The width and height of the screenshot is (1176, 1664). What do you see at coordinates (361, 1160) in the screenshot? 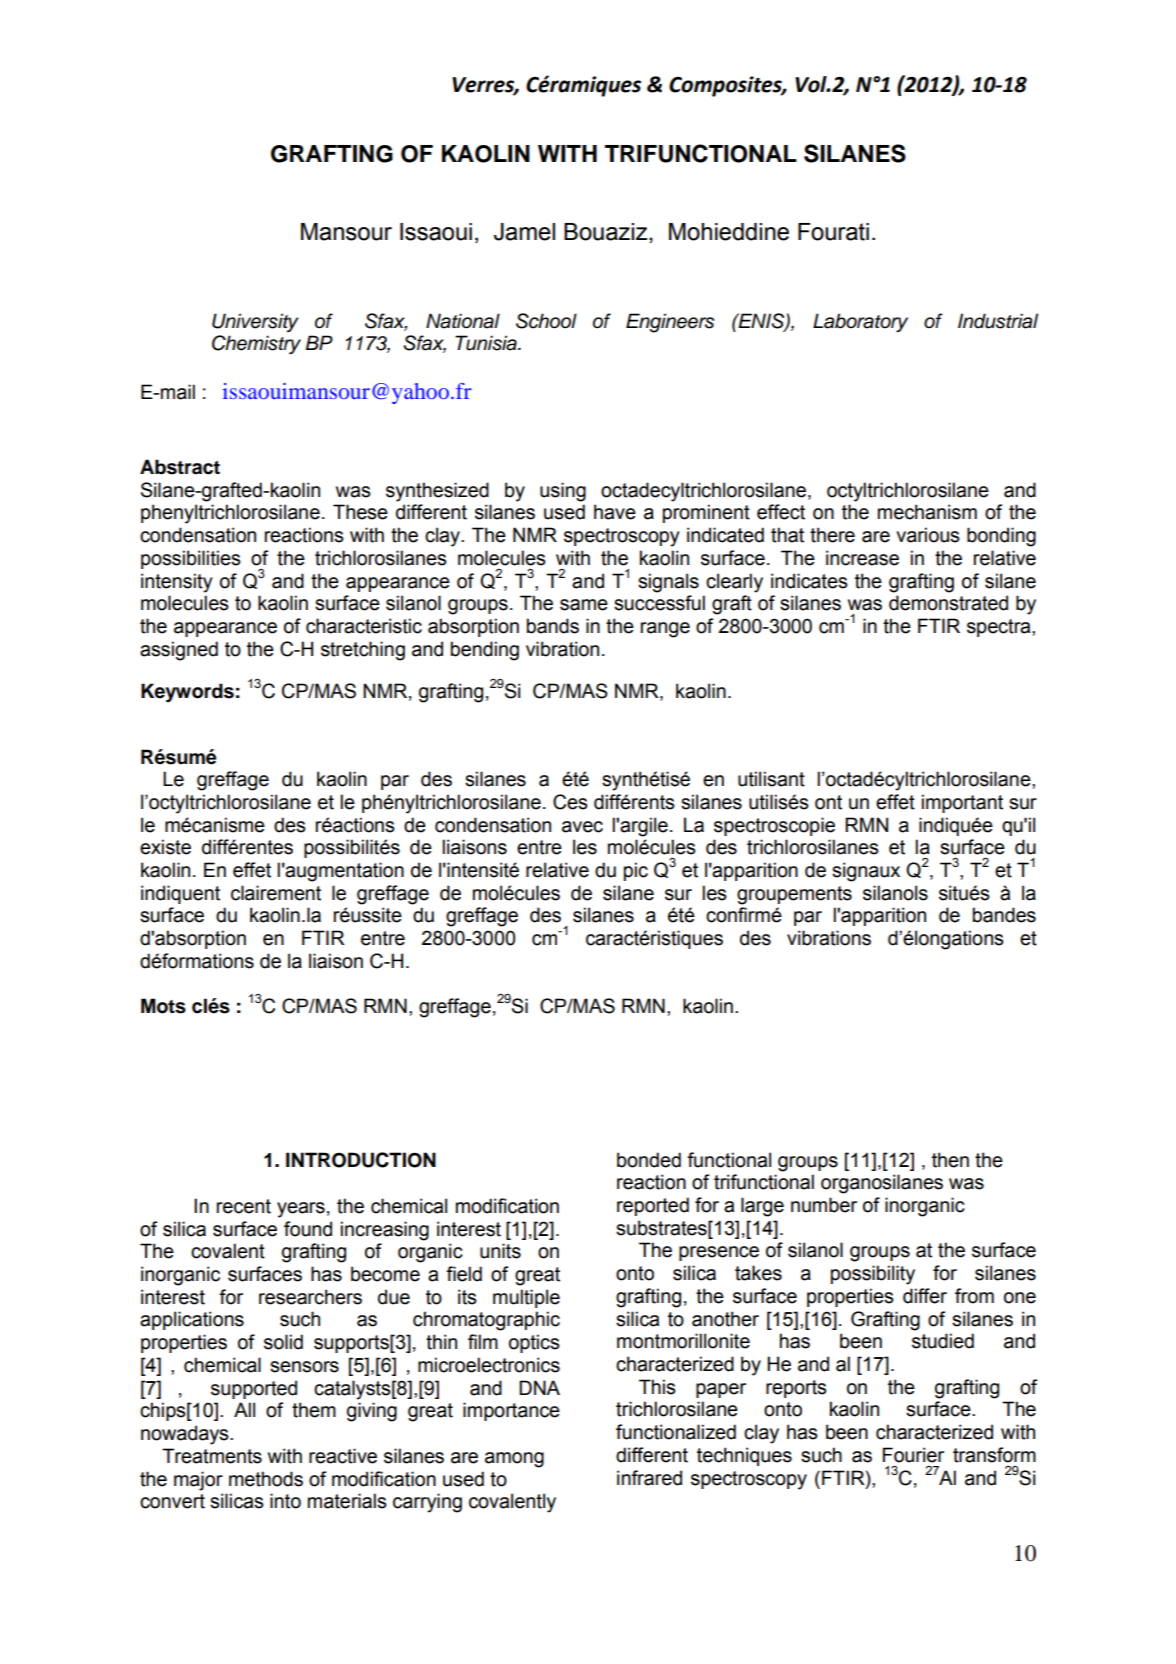
I see `INTRODUCTION` at bounding box center [361, 1160].
